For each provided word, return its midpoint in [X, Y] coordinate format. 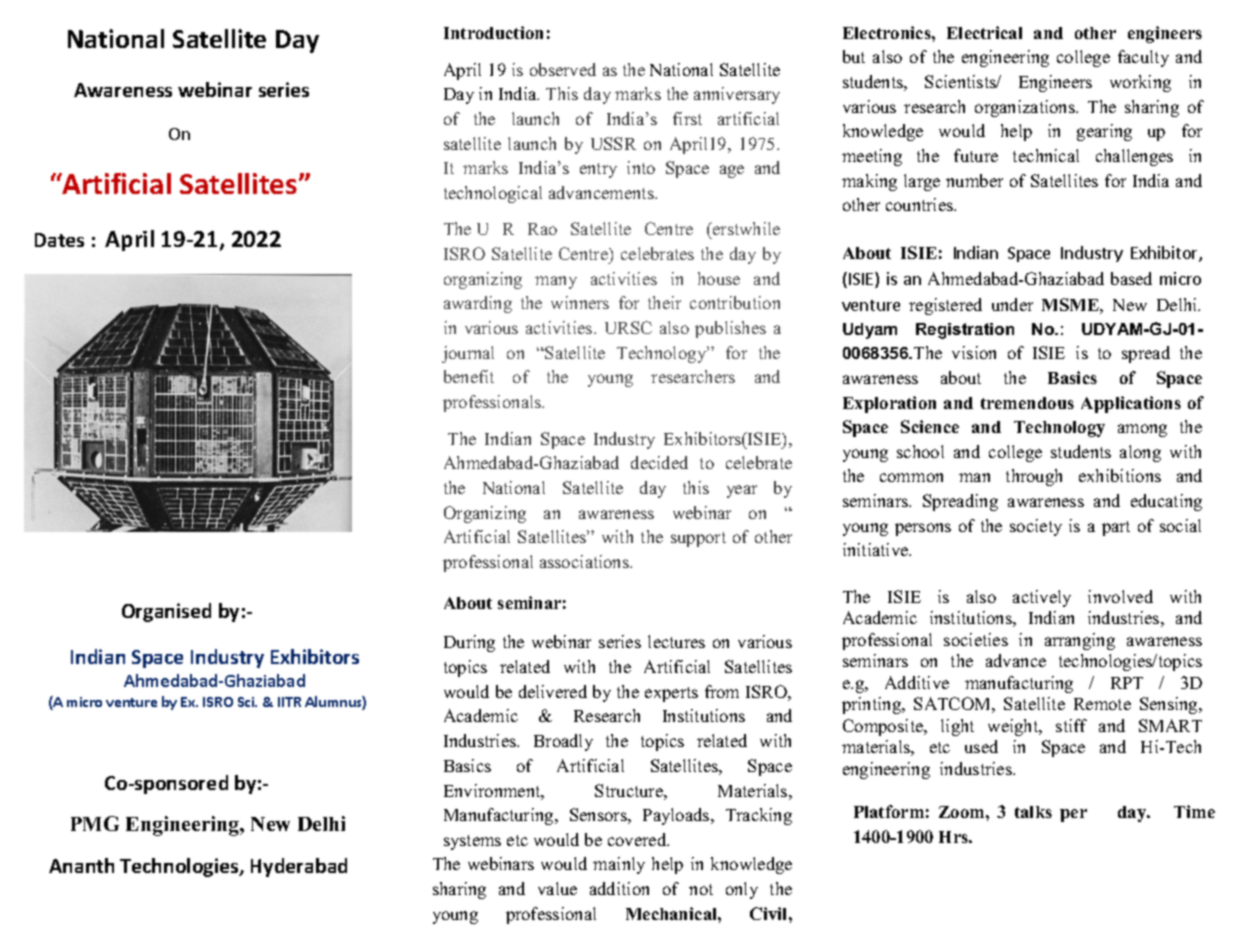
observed [563, 69]
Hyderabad [299, 867]
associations [585, 561]
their [664, 302]
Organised [166, 612]
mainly [619, 865]
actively [1042, 598]
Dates [59, 240]
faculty [1143, 58]
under [1012, 304]
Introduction [493, 32]
